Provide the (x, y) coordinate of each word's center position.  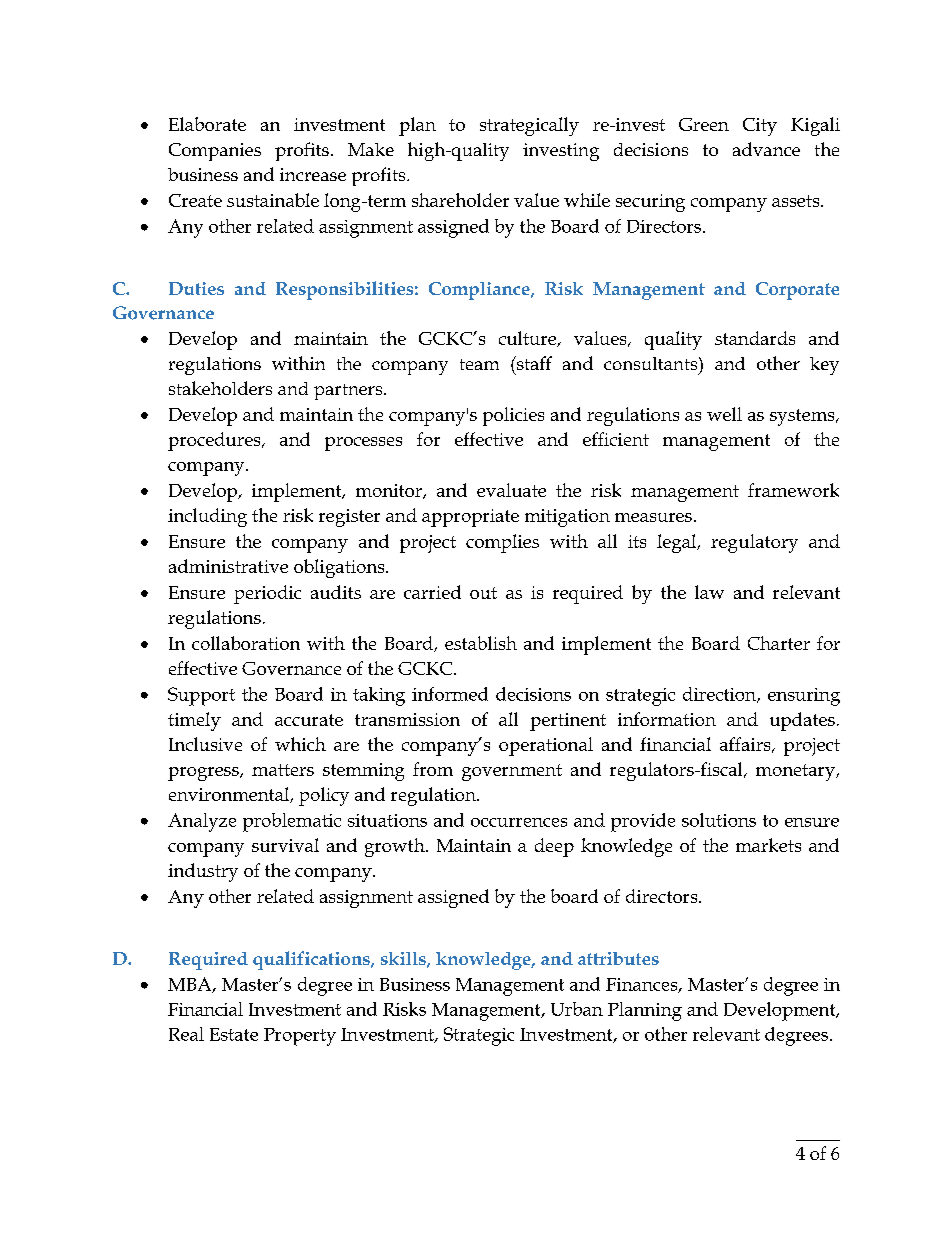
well (724, 414)
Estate (234, 1034)
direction (720, 695)
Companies (215, 152)
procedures (215, 441)
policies (513, 416)
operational (546, 746)
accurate (309, 720)
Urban (577, 1009)
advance (766, 149)
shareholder (460, 200)
